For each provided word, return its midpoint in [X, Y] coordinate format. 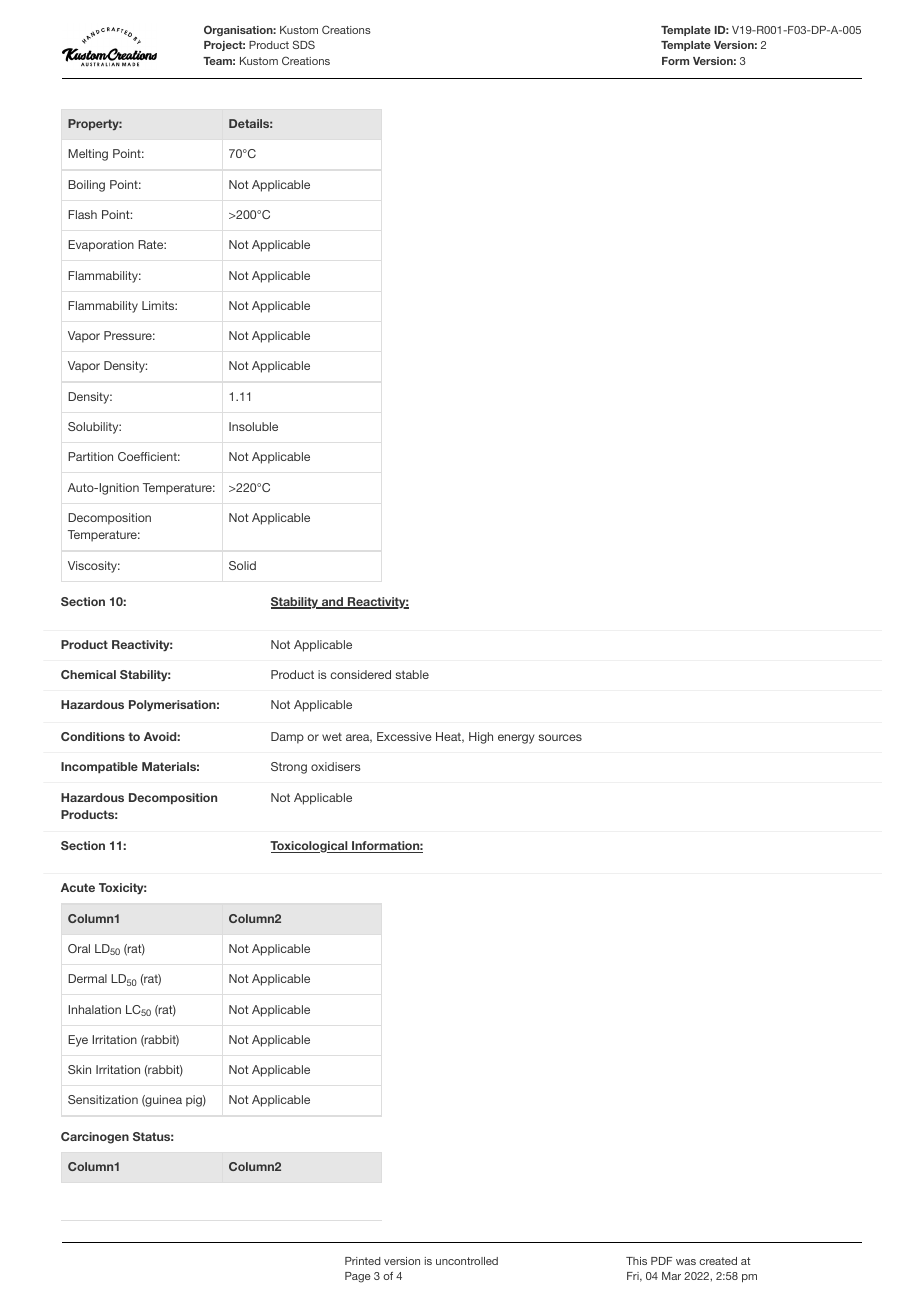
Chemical [88, 674]
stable [412, 674]
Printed [362, 1261]
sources [560, 737]
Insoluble [253, 426]
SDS [304, 44]
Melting [88, 155]
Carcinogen [95, 1138]
